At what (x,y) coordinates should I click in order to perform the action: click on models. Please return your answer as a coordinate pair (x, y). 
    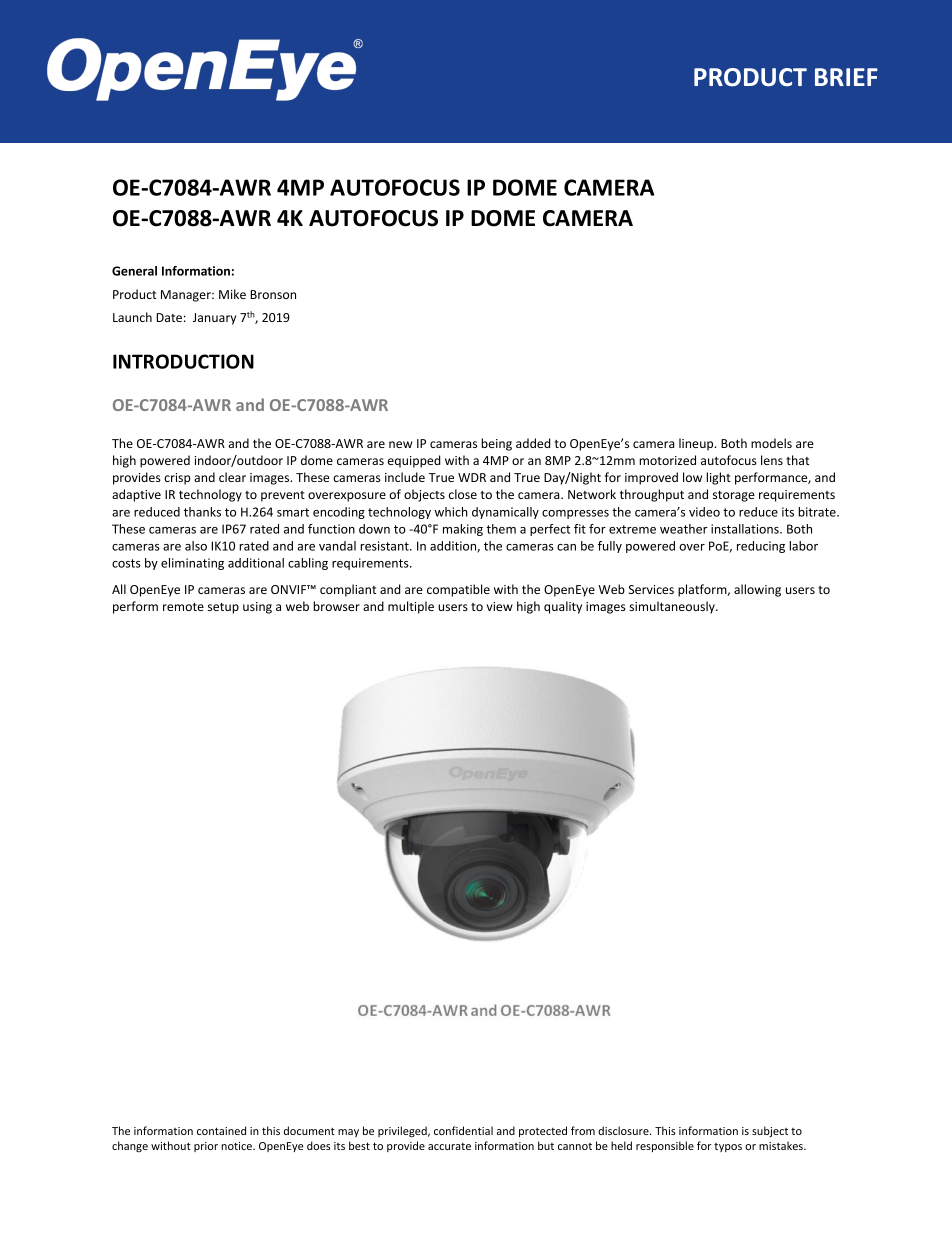
    Looking at the image, I should click on (771, 443).
